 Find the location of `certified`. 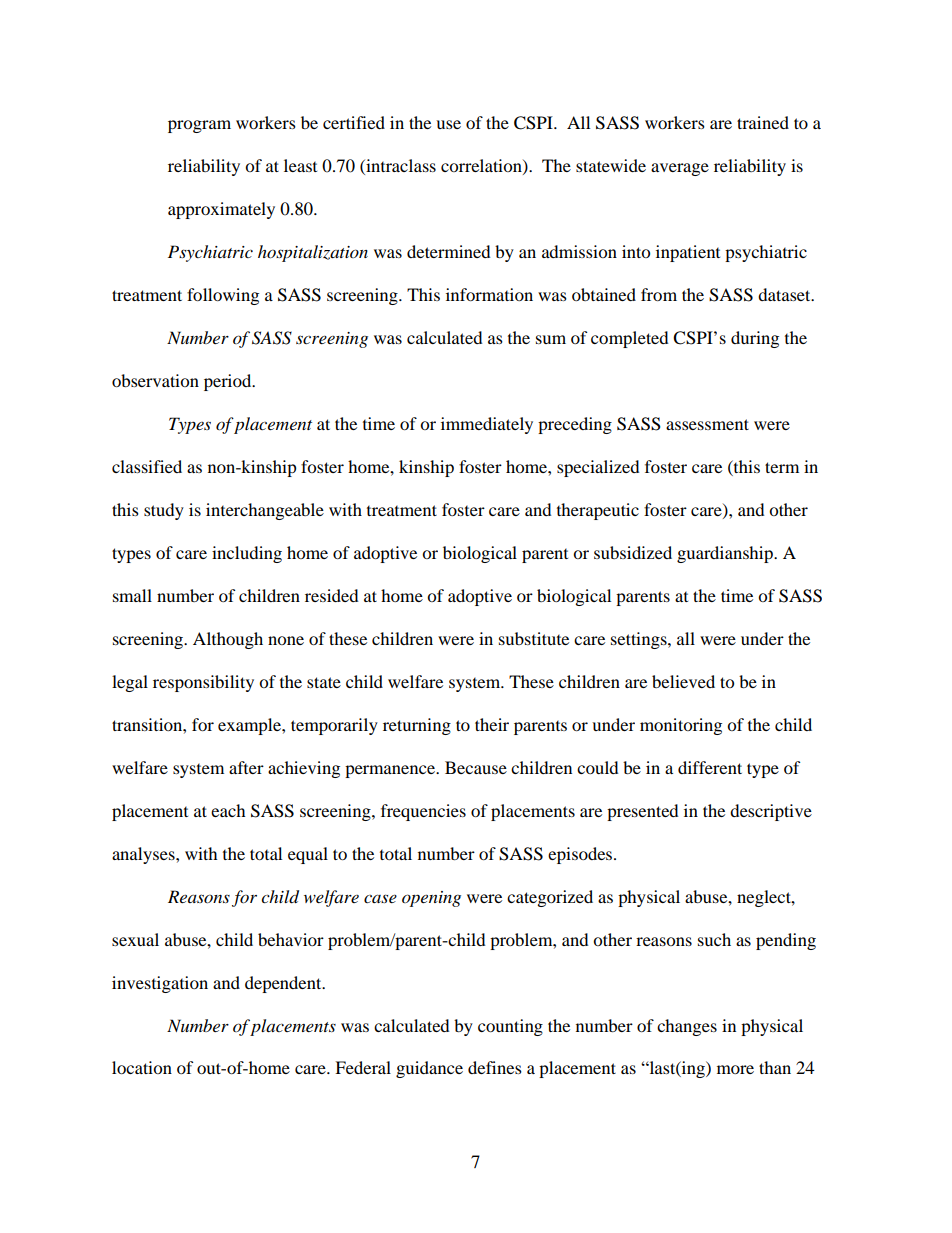

certified is located at coordinates (354, 122).
